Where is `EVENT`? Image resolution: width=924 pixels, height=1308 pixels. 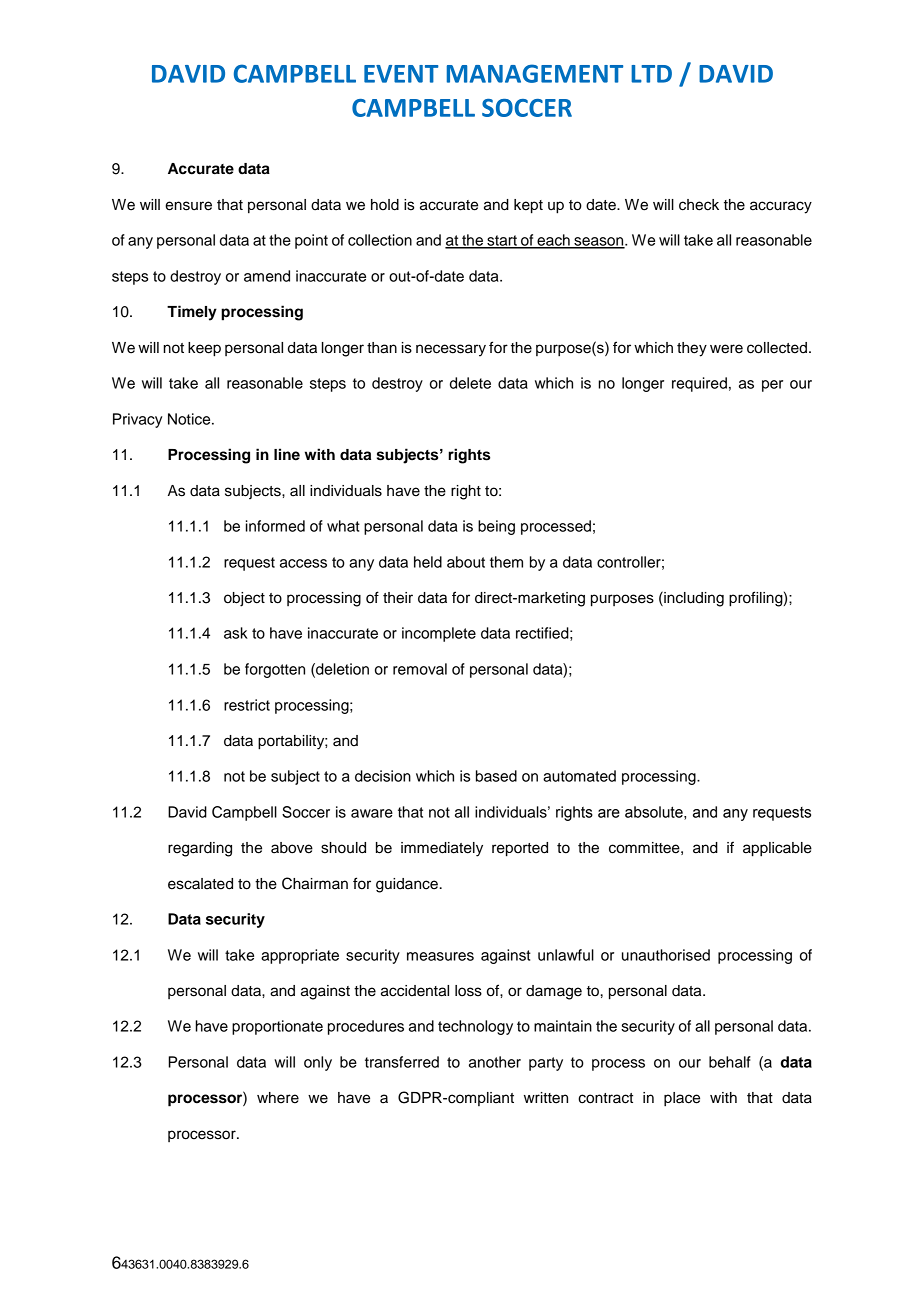
EVENT is located at coordinates (401, 74).
